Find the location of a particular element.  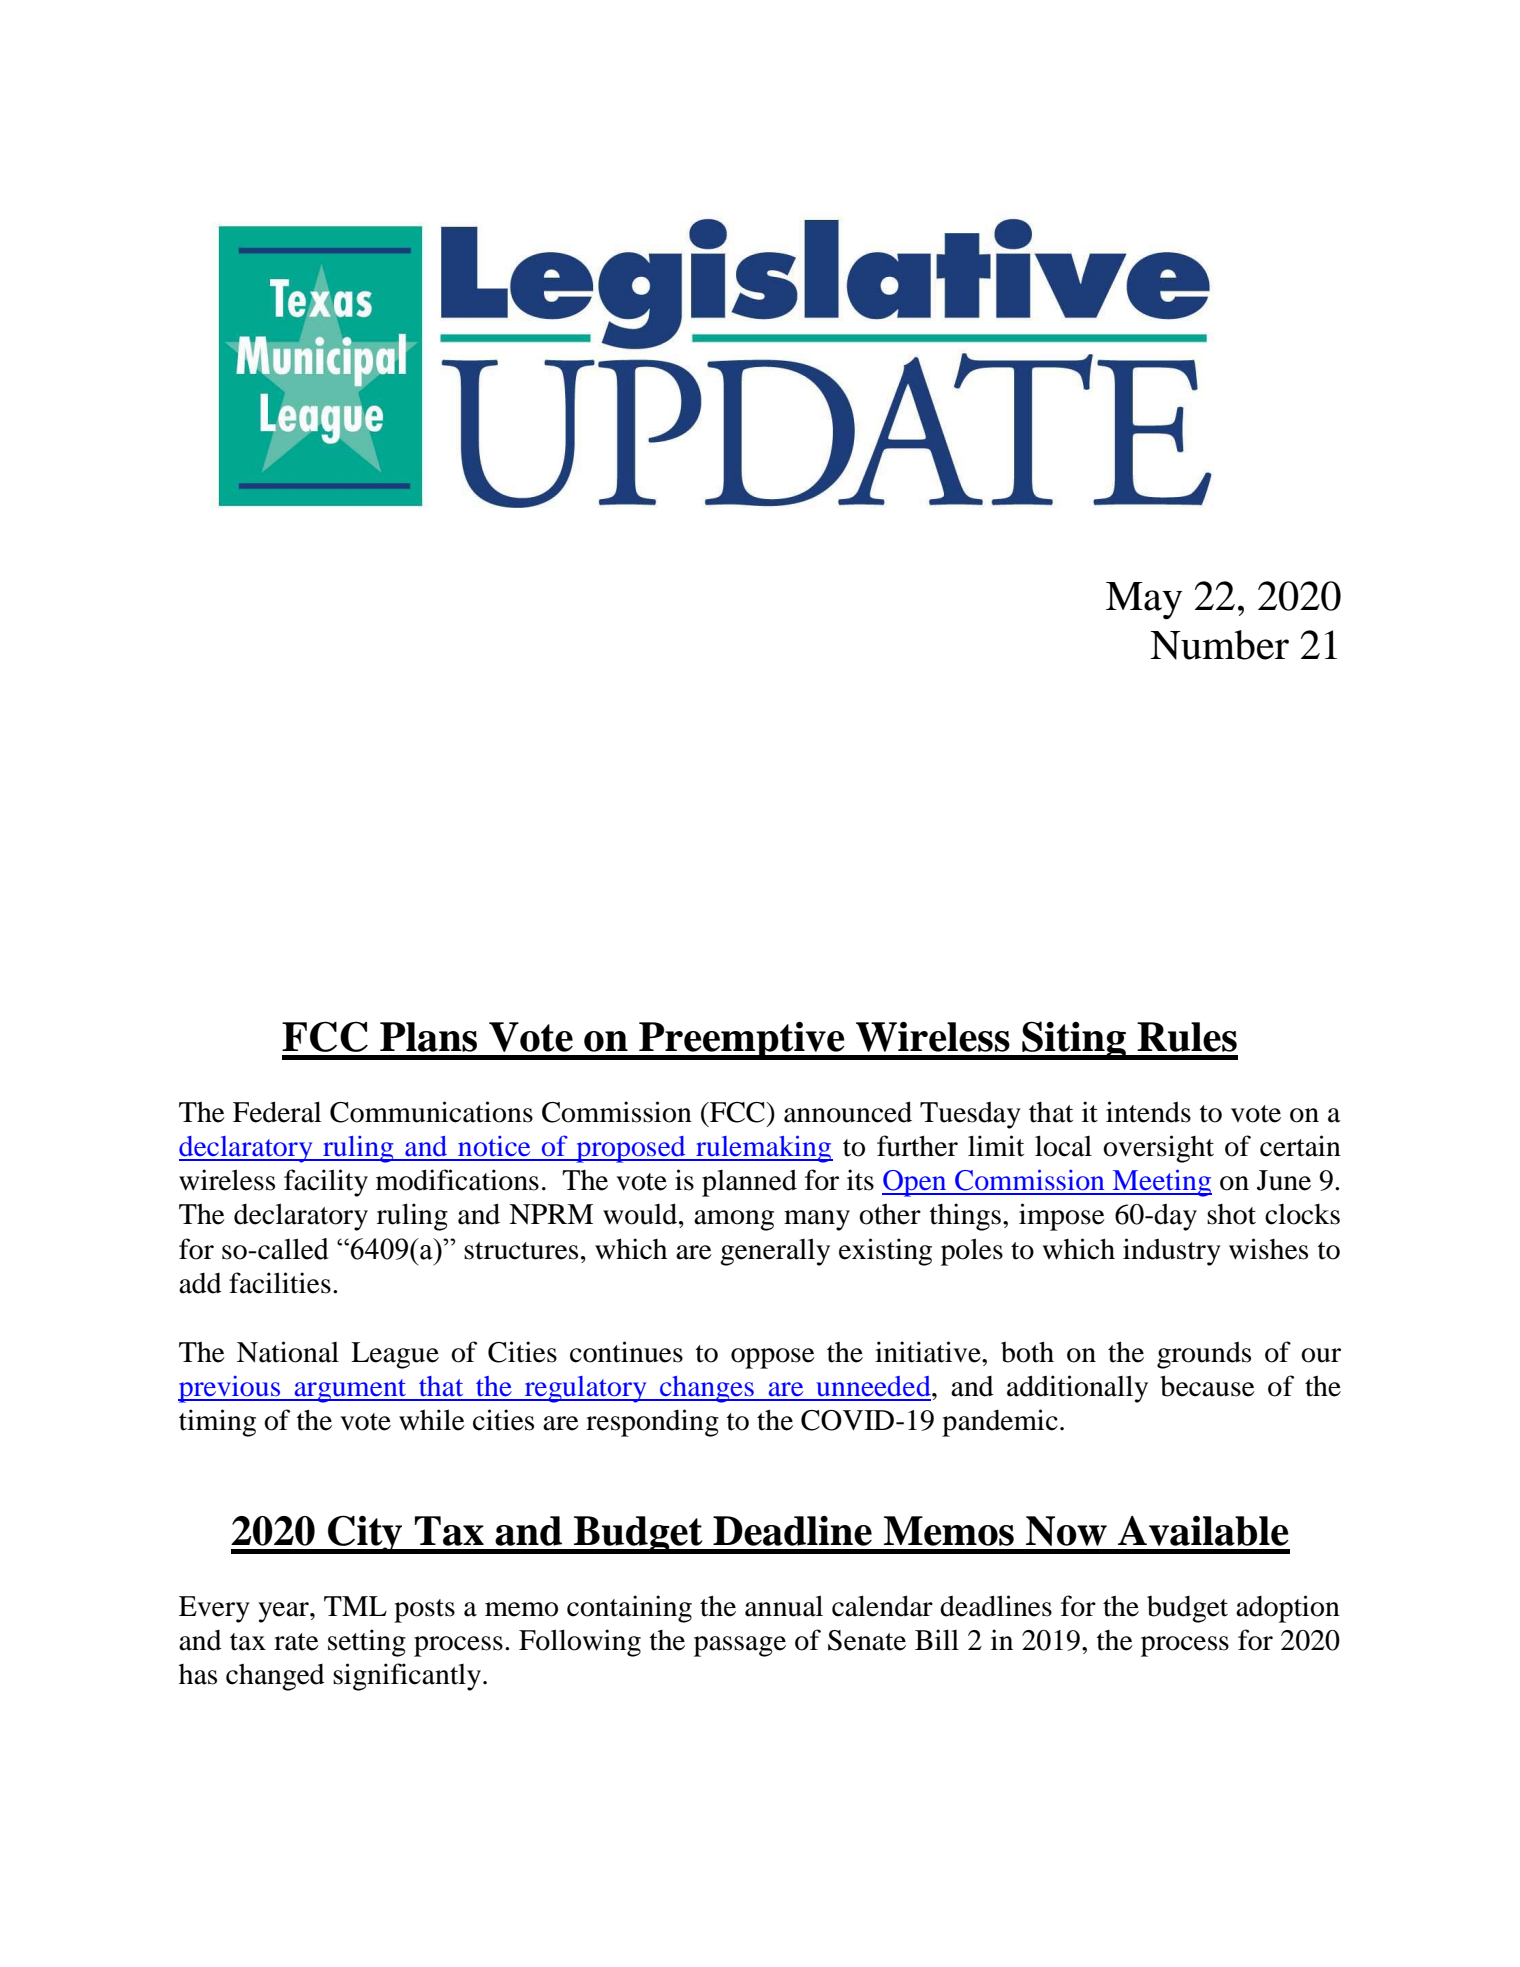

setting is located at coordinates (367, 1643).
